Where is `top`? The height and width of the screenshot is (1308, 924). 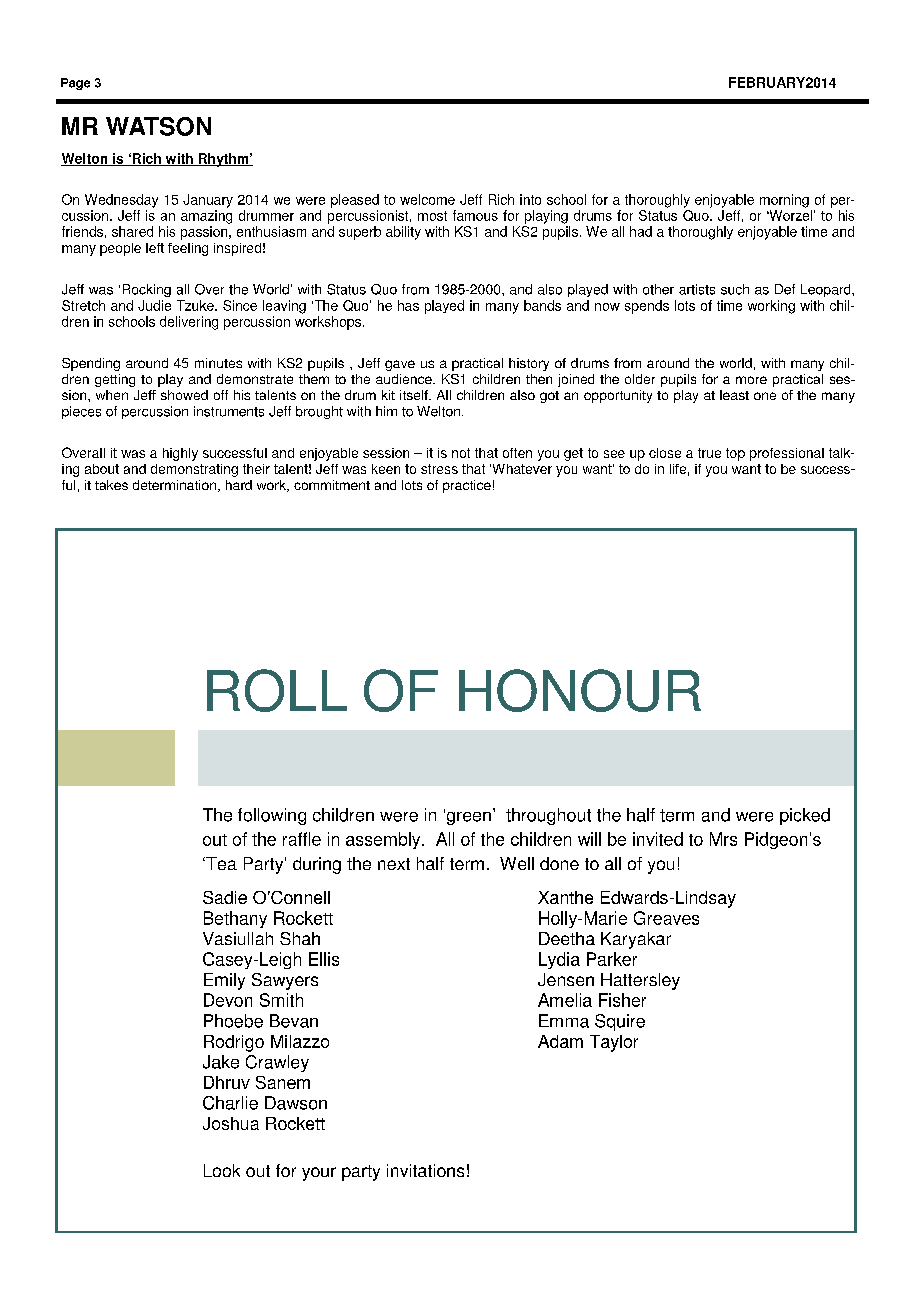 top is located at coordinates (735, 454).
